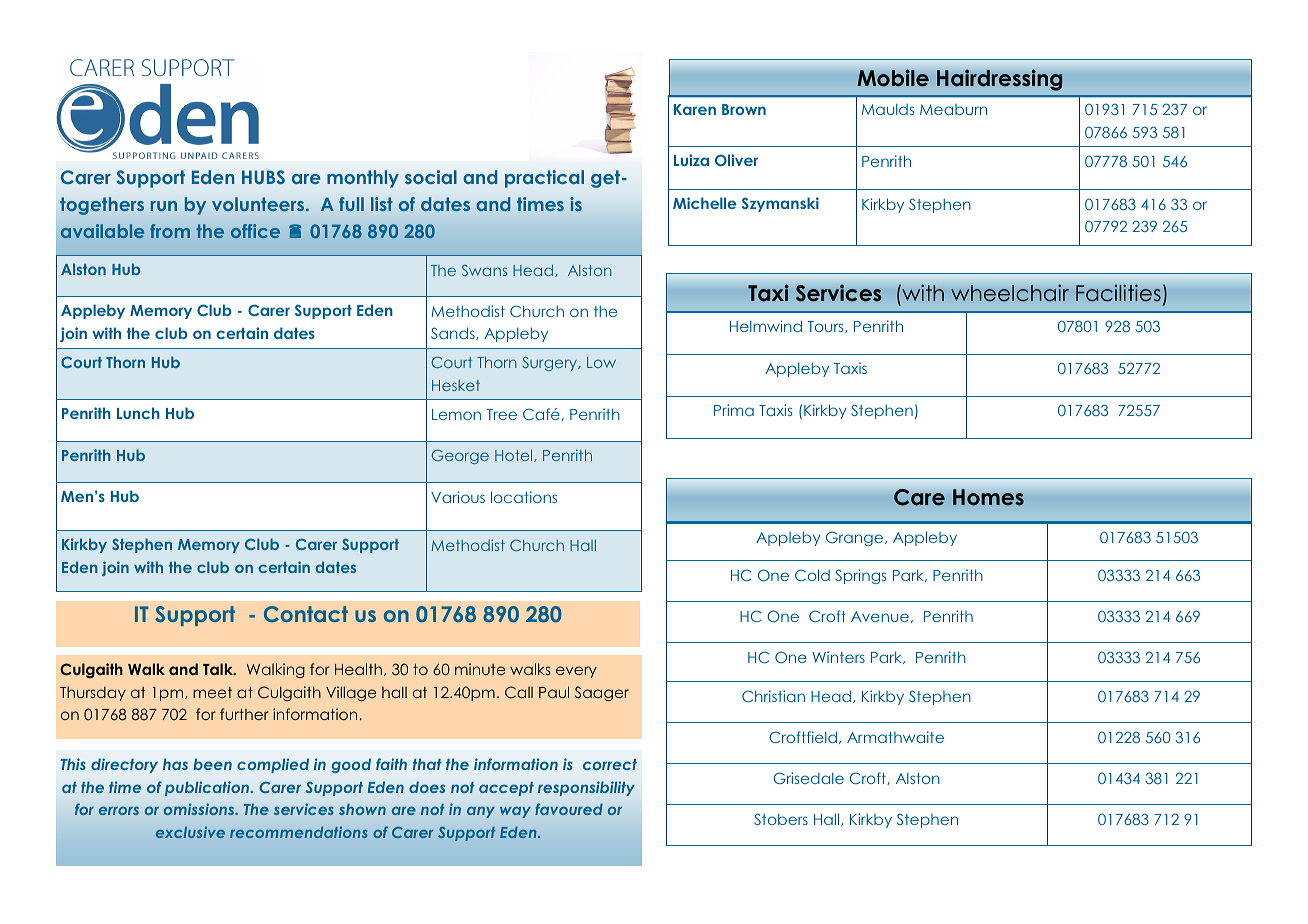 This screenshot has width=1308, height=924. What do you see at coordinates (263, 177) in the screenshot?
I see `HUBS` at bounding box center [263, 177].
